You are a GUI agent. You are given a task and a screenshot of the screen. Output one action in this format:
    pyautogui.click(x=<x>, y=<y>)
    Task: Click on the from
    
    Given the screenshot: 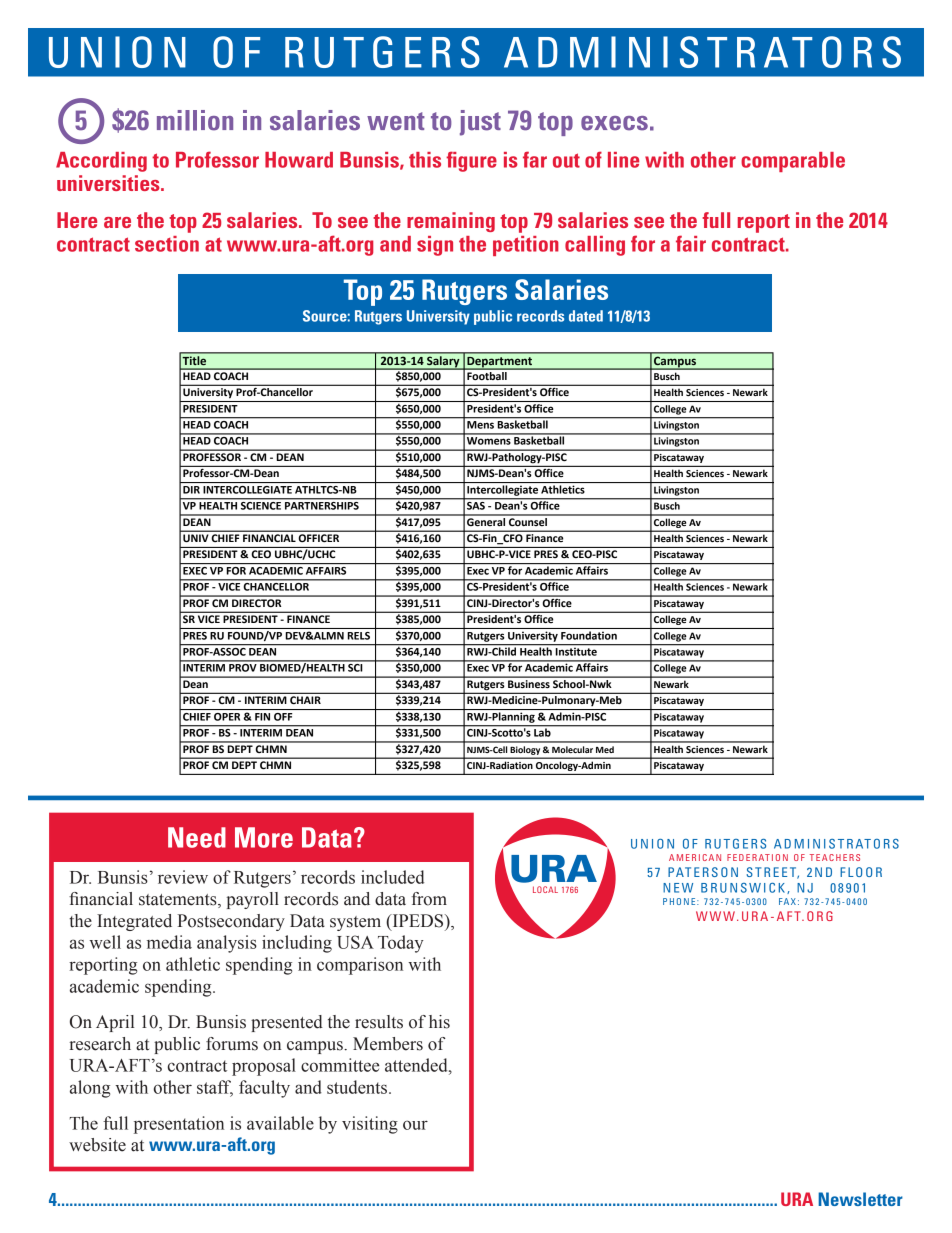 What is the action you would take?
    pyautogui.click(x=429, y=899)
